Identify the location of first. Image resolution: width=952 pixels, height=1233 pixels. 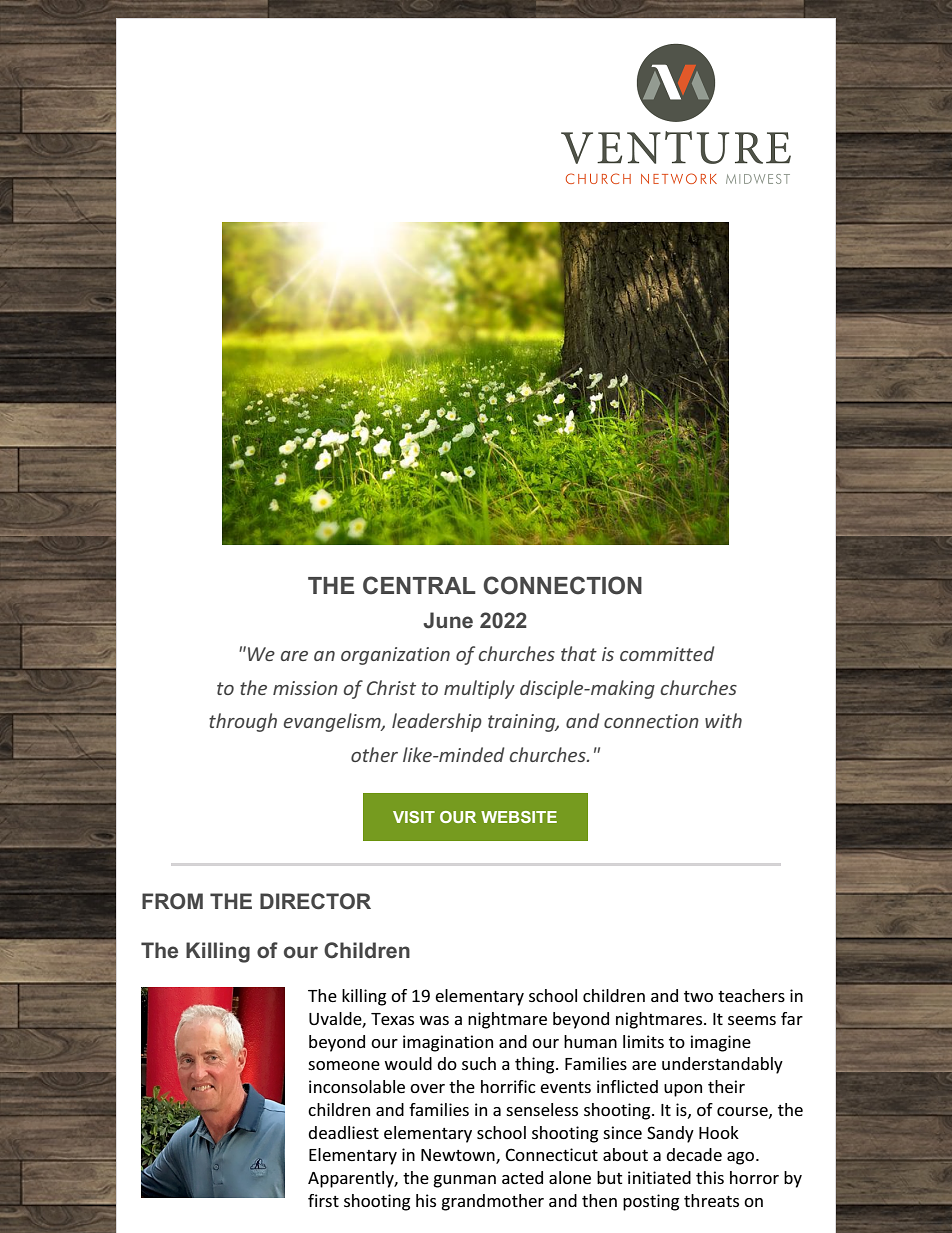
(323, 1200).
